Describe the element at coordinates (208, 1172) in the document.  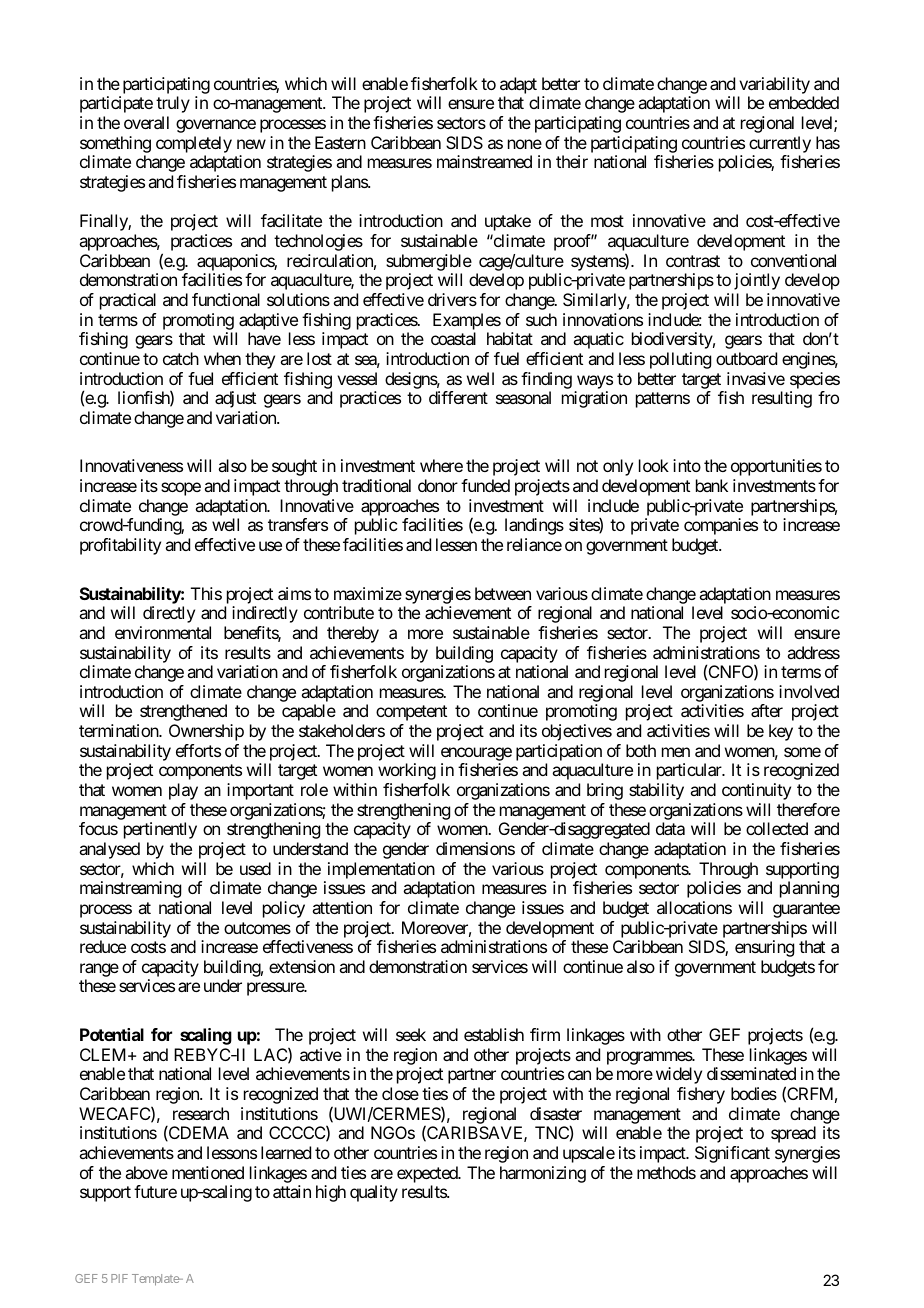
I see `mentioned` at that location.
